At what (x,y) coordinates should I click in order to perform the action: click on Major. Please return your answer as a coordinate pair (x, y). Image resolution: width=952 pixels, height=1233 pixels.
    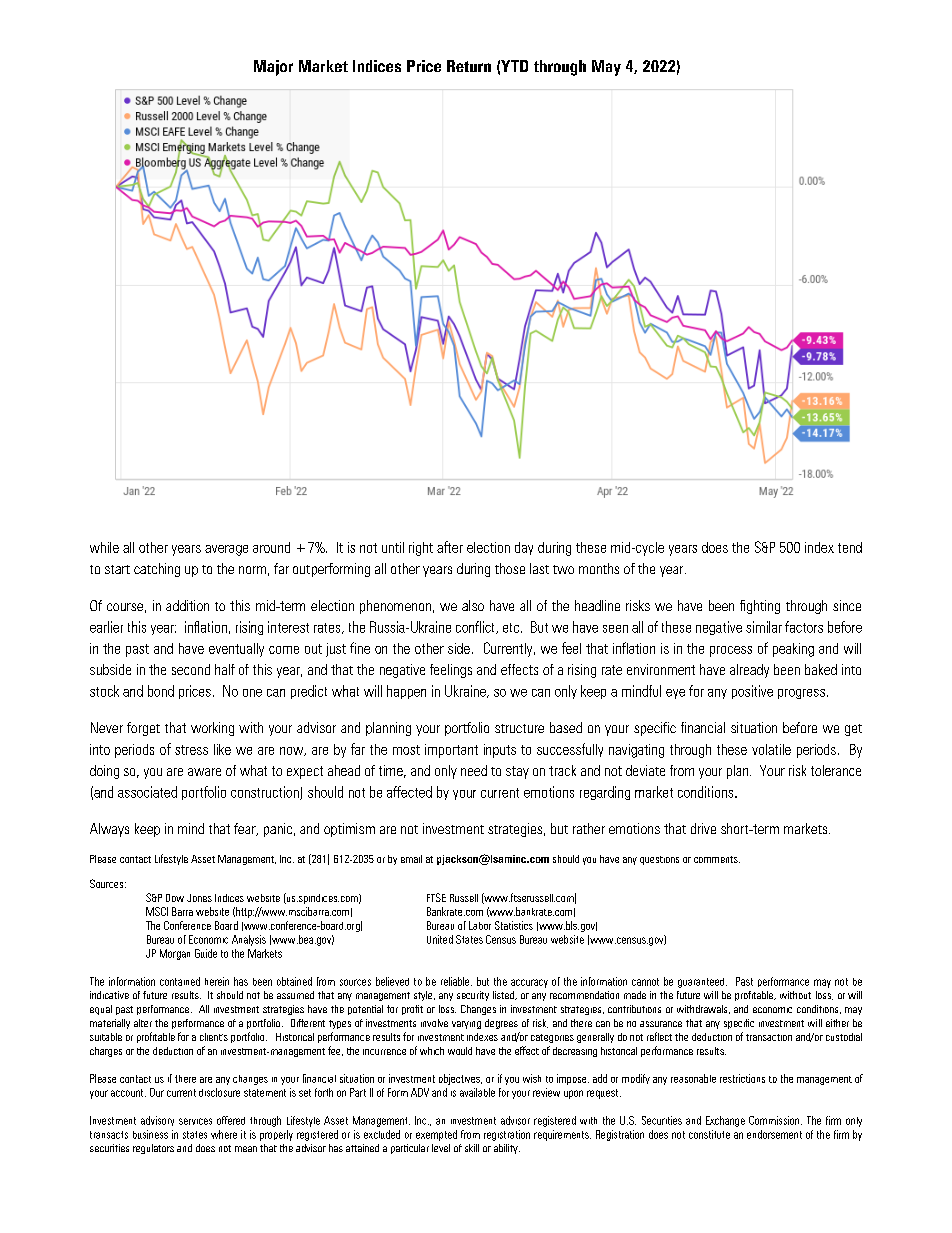
    Looking at the image, I should click on (273, 68).
